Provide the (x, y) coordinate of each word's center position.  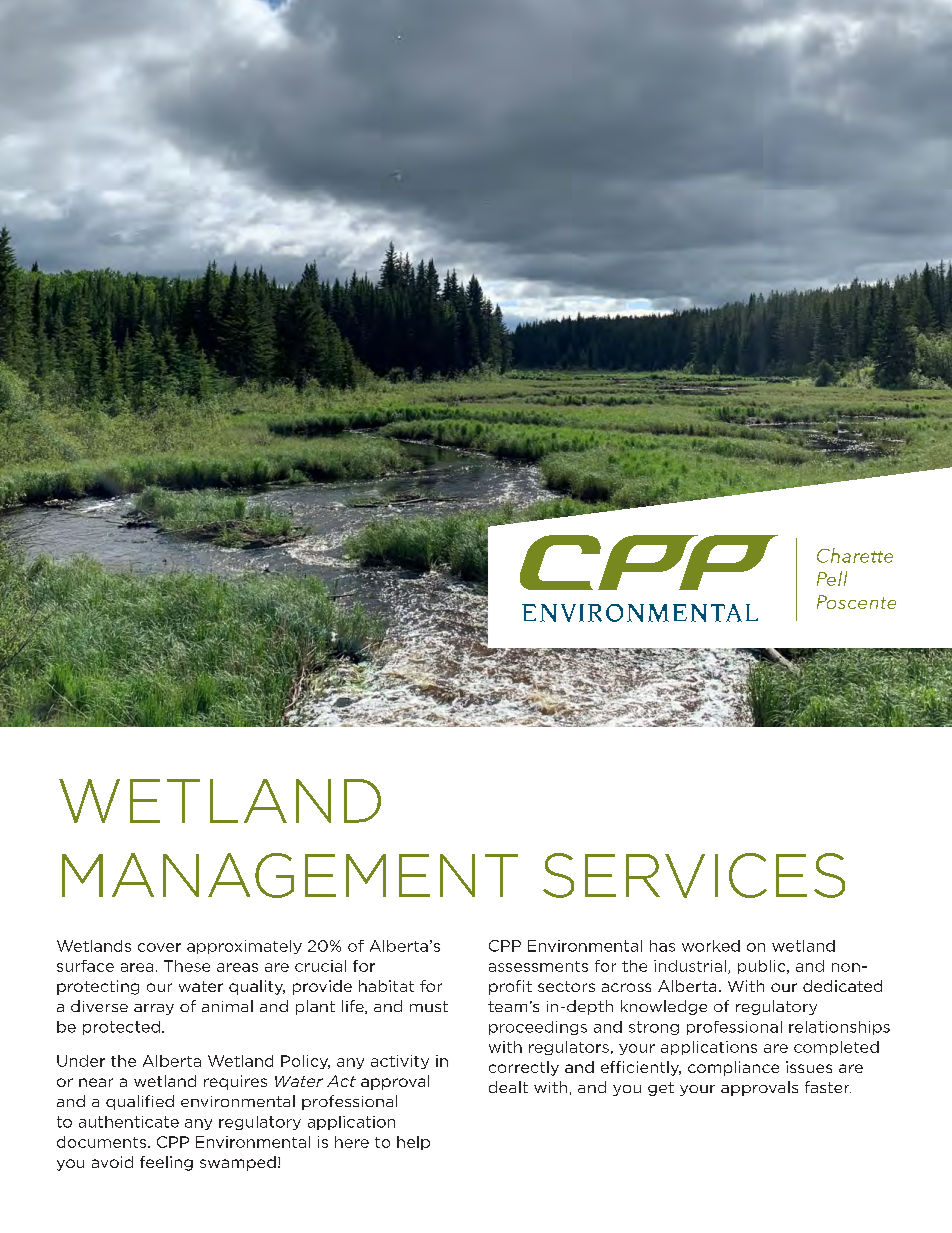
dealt (508, 1087)
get (661, 1089)
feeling (166, 1163)
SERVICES (694, 875)
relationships (839, 1028)
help (413, 1143)
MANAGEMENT (290, 875)
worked (711, 946)
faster (828, 1087)
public (763, 967)
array (154, 1009)
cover (159, 947)
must (429, 1006)
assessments (538, 966)
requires (235, 1082)
